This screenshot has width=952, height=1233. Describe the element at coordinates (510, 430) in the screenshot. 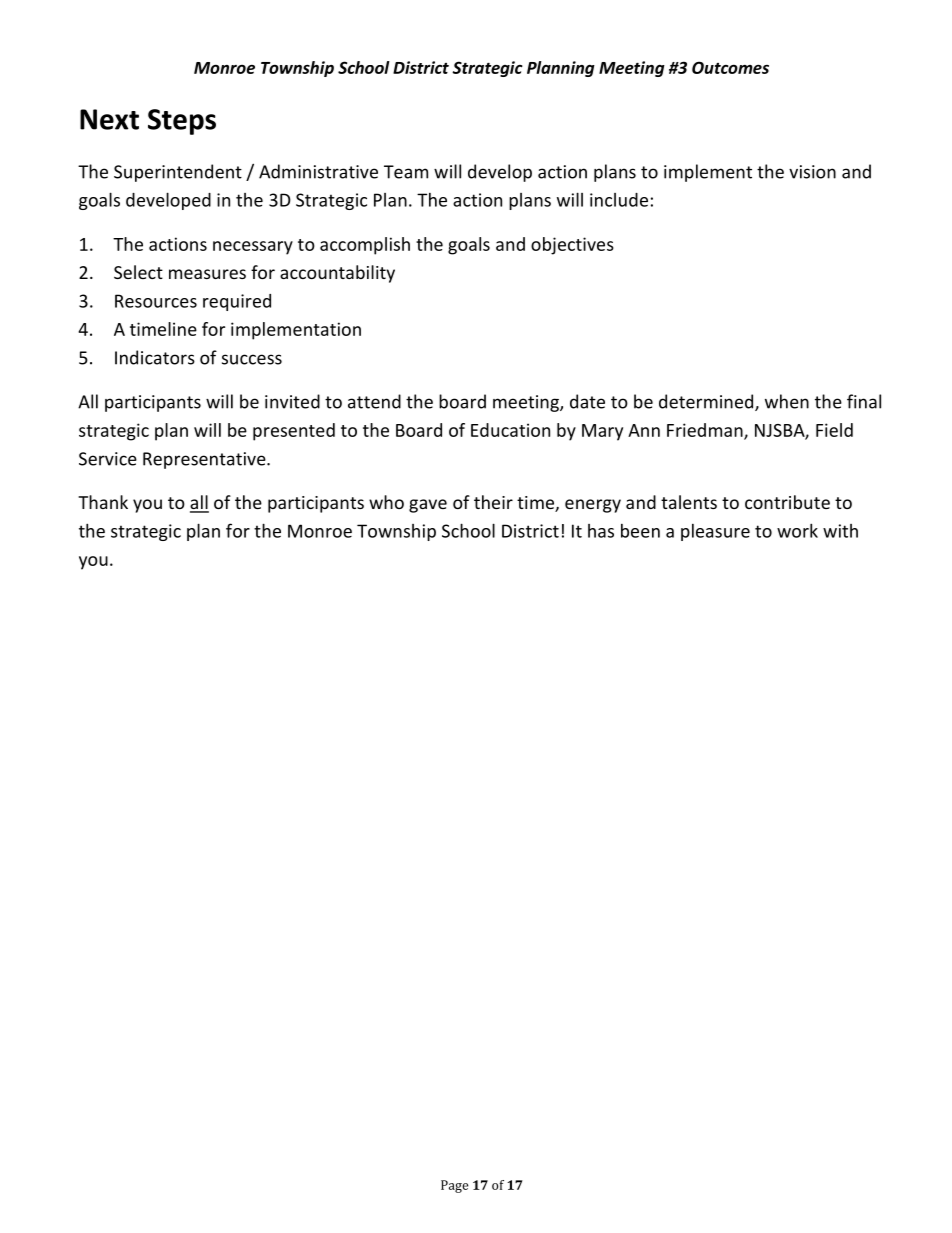

I see `Education` at that location.
